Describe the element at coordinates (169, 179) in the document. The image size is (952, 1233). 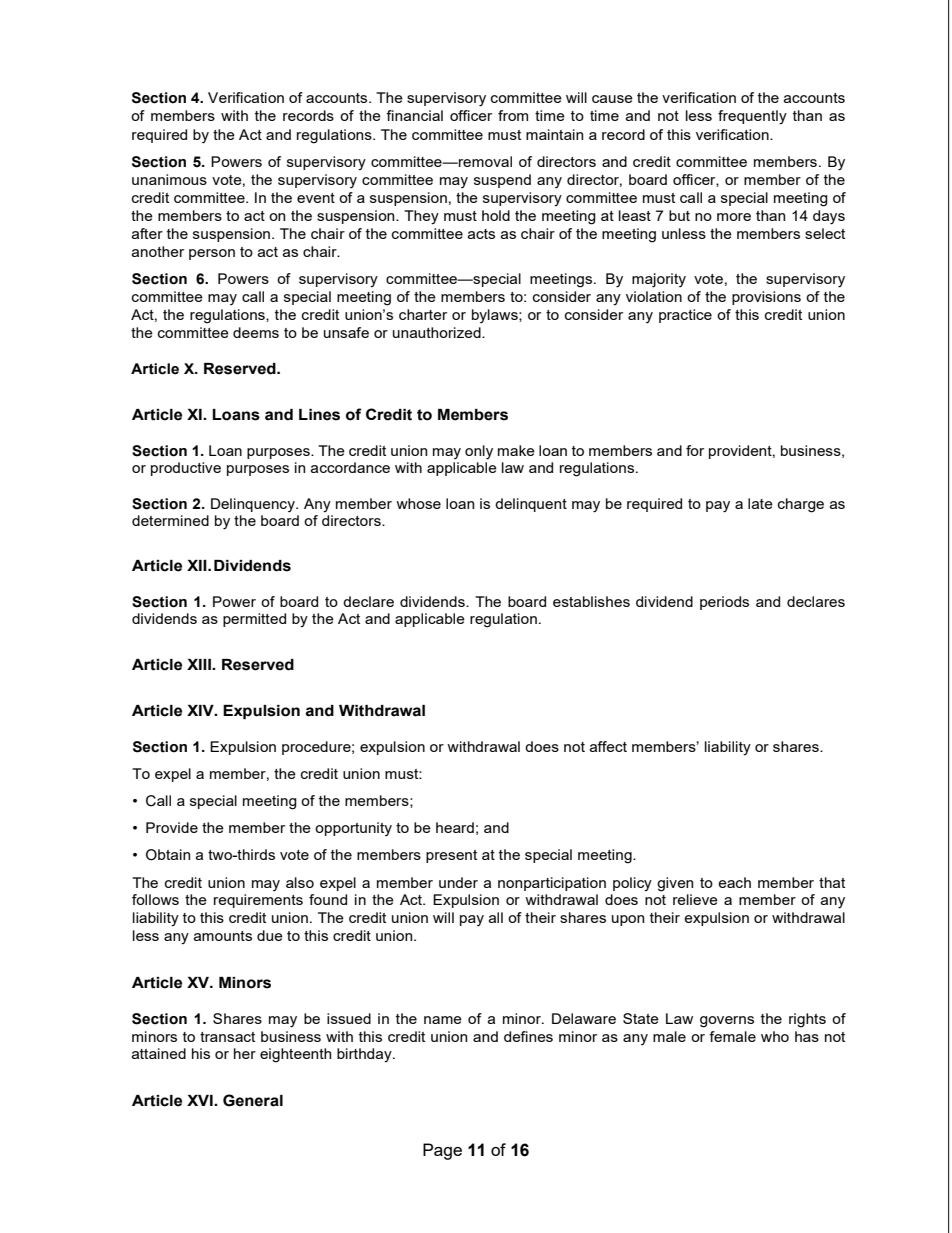
I see `unanimous` at that location.
